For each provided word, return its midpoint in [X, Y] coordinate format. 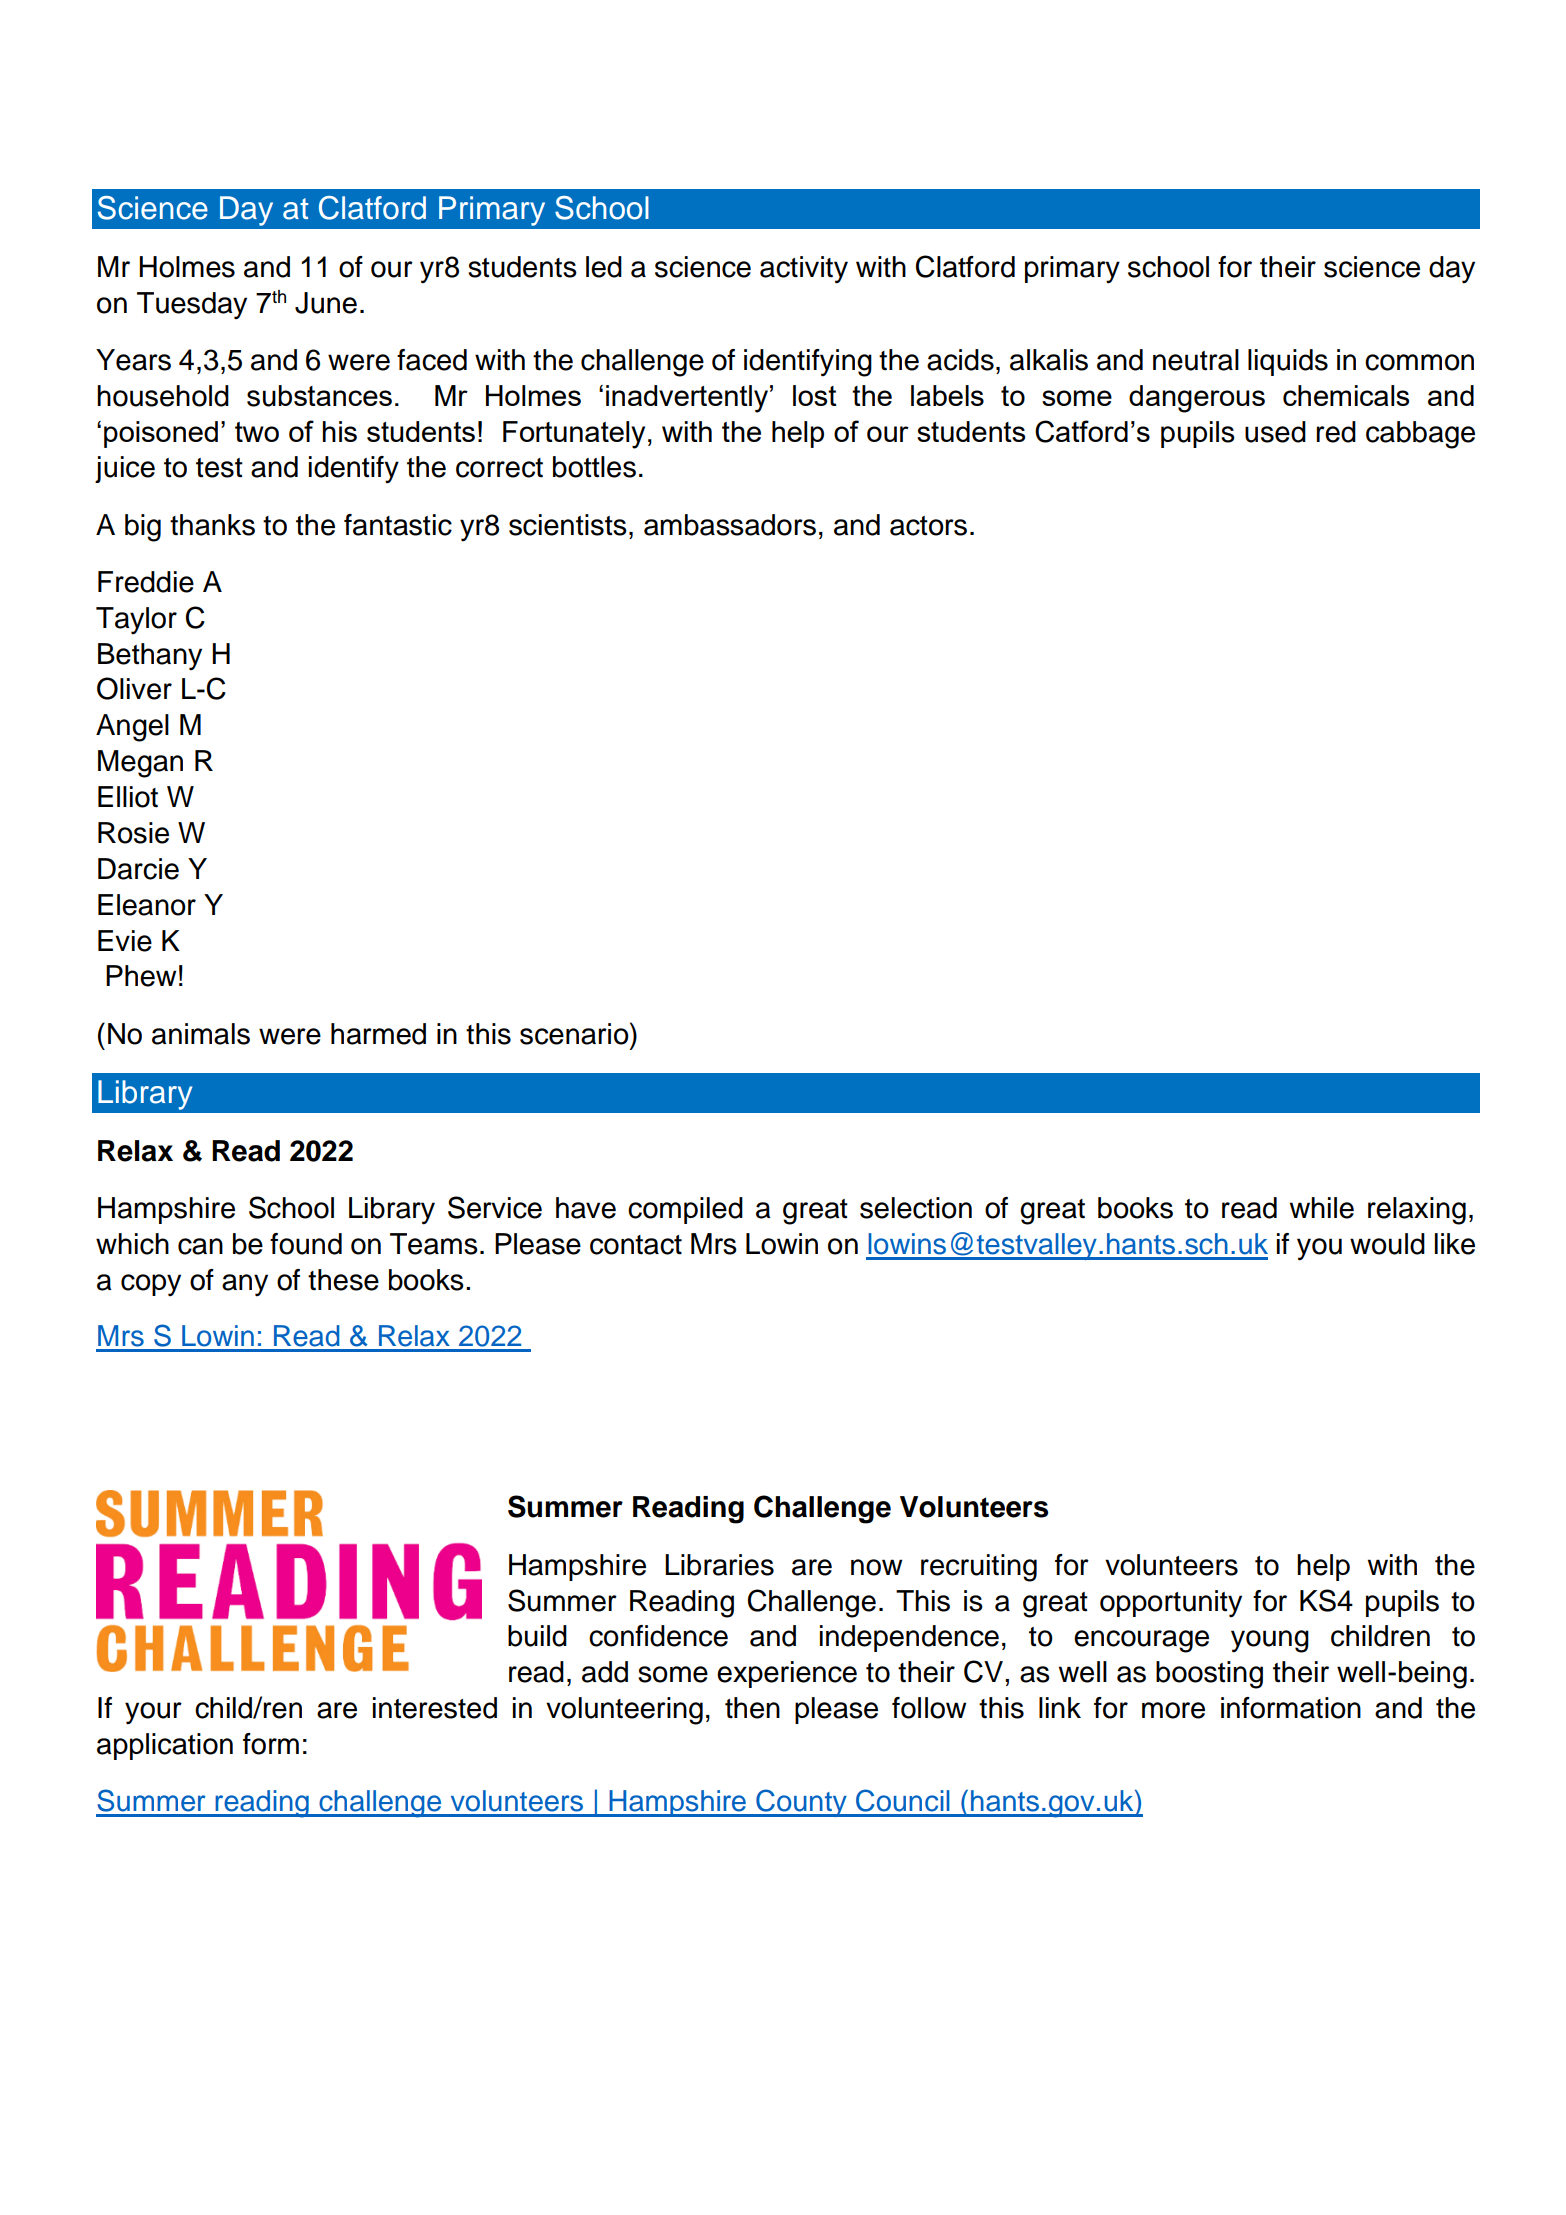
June [326, 303]
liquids [1288, 362]
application [165, 1746]
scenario [575, 1033]
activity [804, 270]
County [801, 1803]
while [1322, 1208]
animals [201, 1034]
